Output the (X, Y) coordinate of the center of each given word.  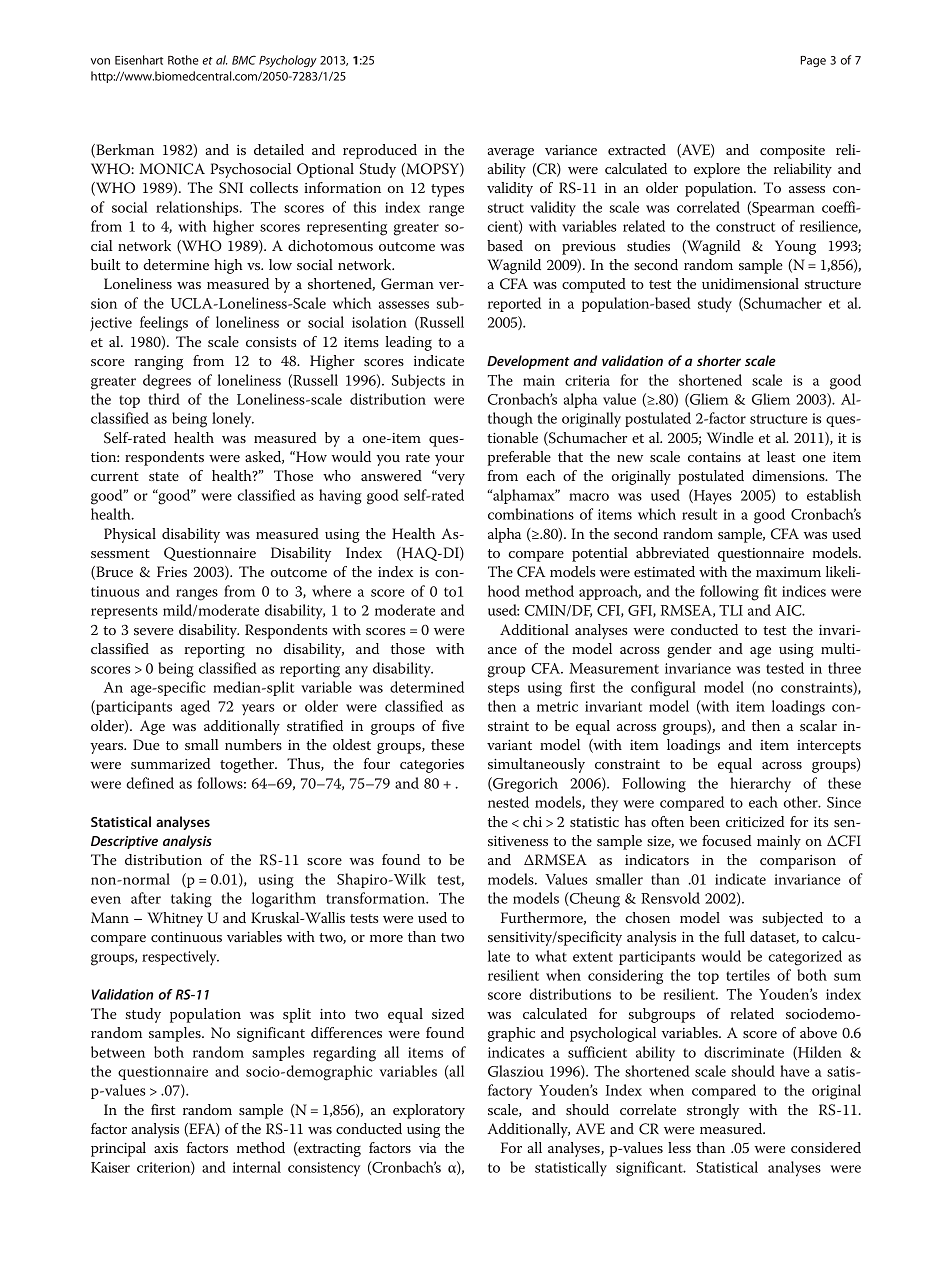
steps (504, 689)
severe (154, 631)
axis (166, 1148)
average (510, 153)
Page (813, 61)
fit (770, 591)
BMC (244, 60)
